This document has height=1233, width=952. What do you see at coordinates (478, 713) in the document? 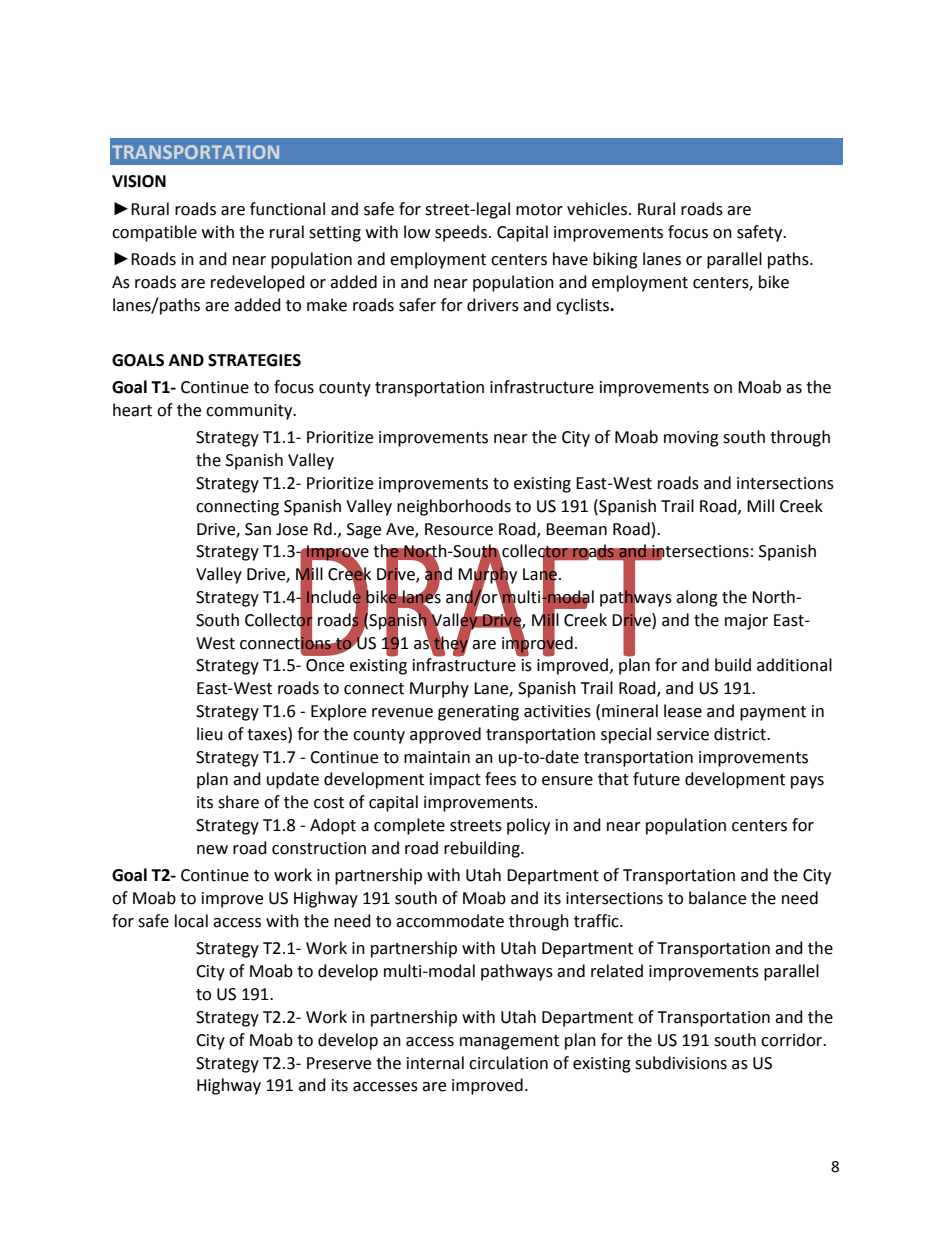
I see `generating` at bounding box center [478, 713].
